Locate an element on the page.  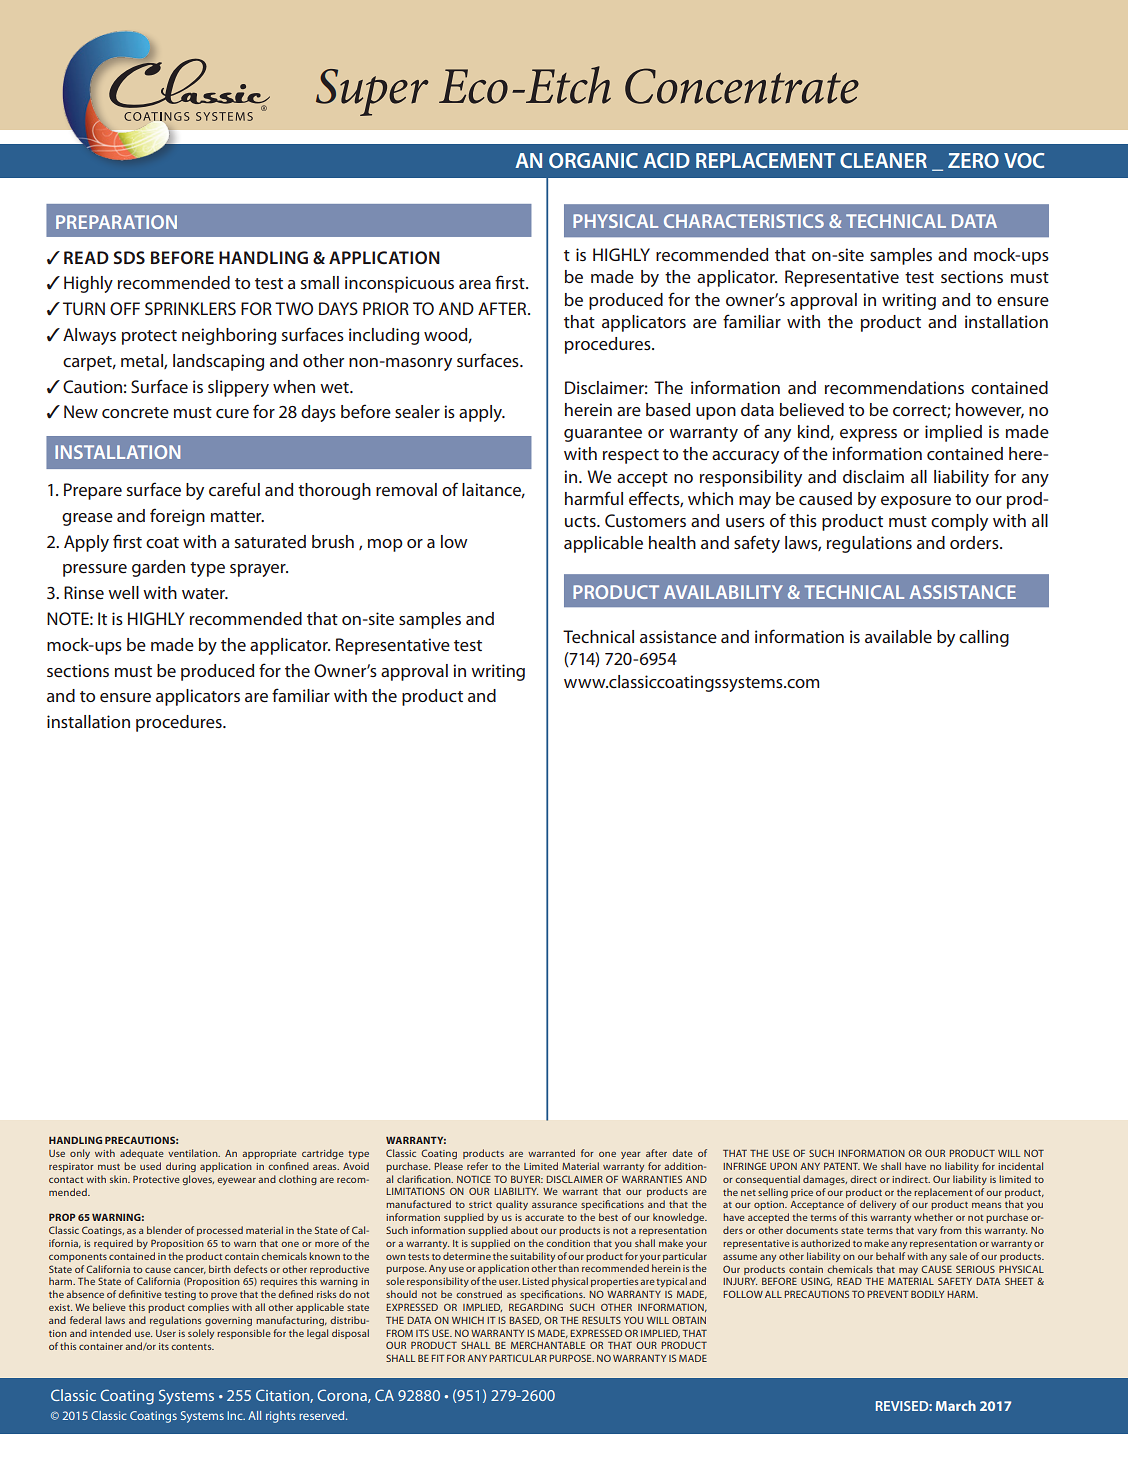
ORGANIC is located at coordinates (593, 160).
